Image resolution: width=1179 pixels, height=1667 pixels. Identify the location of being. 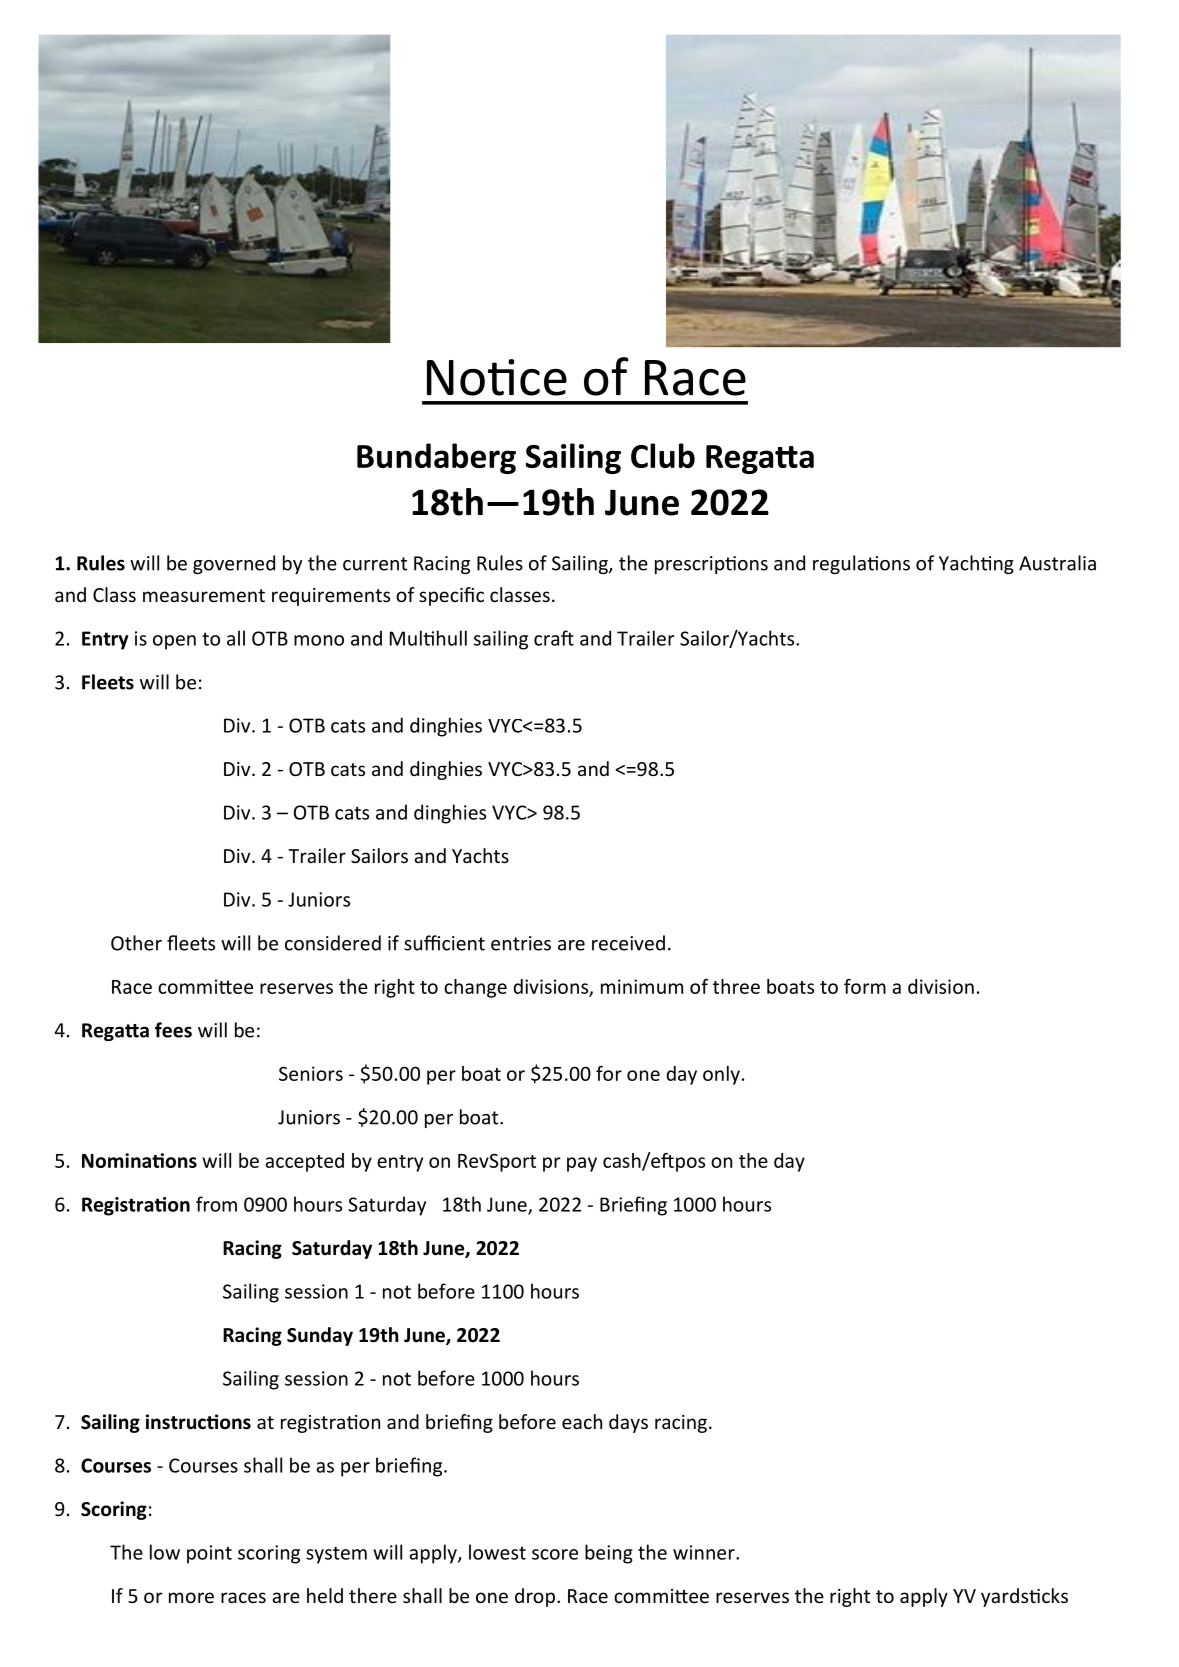
(609, 1554).
